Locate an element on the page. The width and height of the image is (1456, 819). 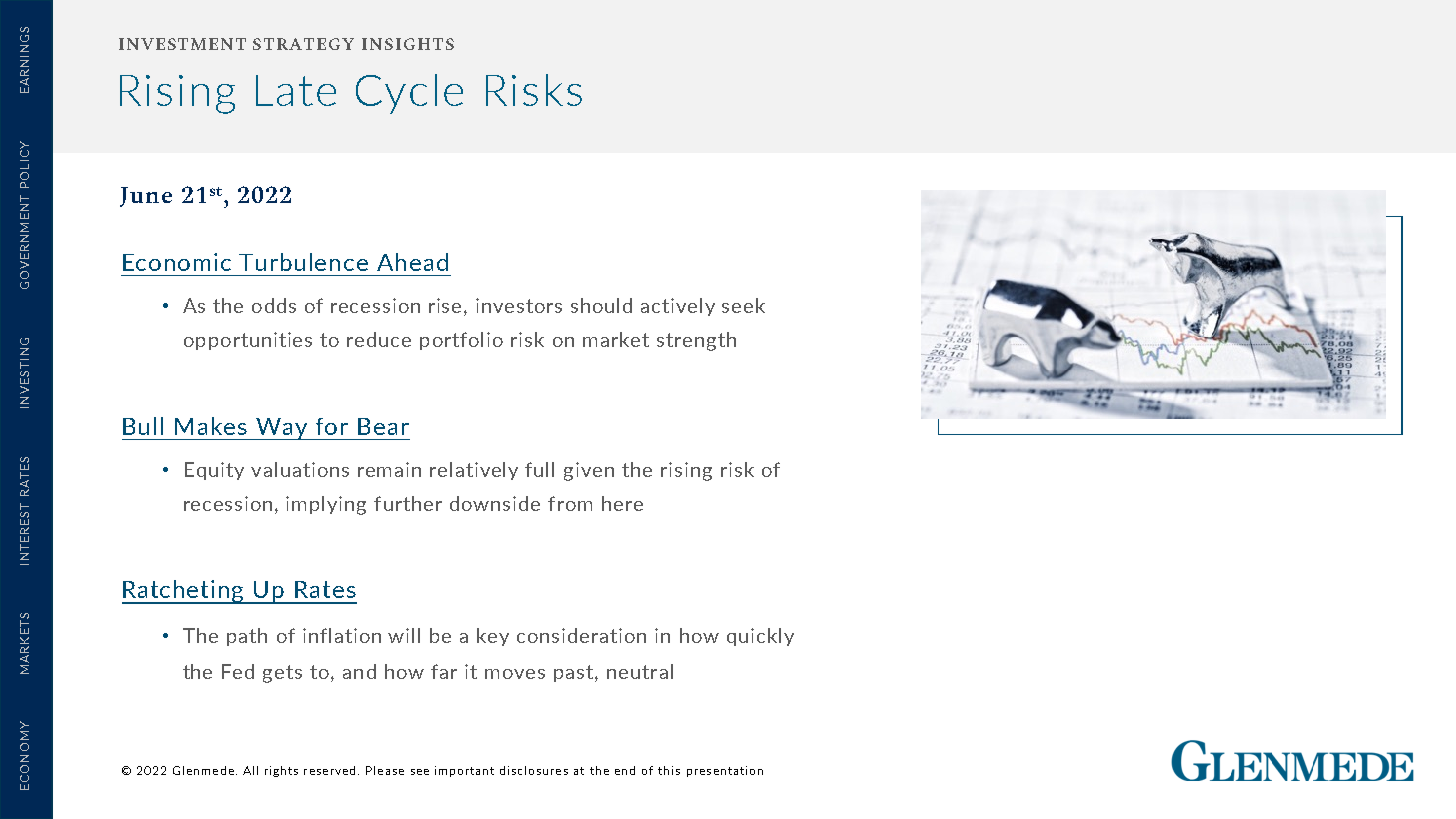
Makes is located at coordinates (211, 426).
